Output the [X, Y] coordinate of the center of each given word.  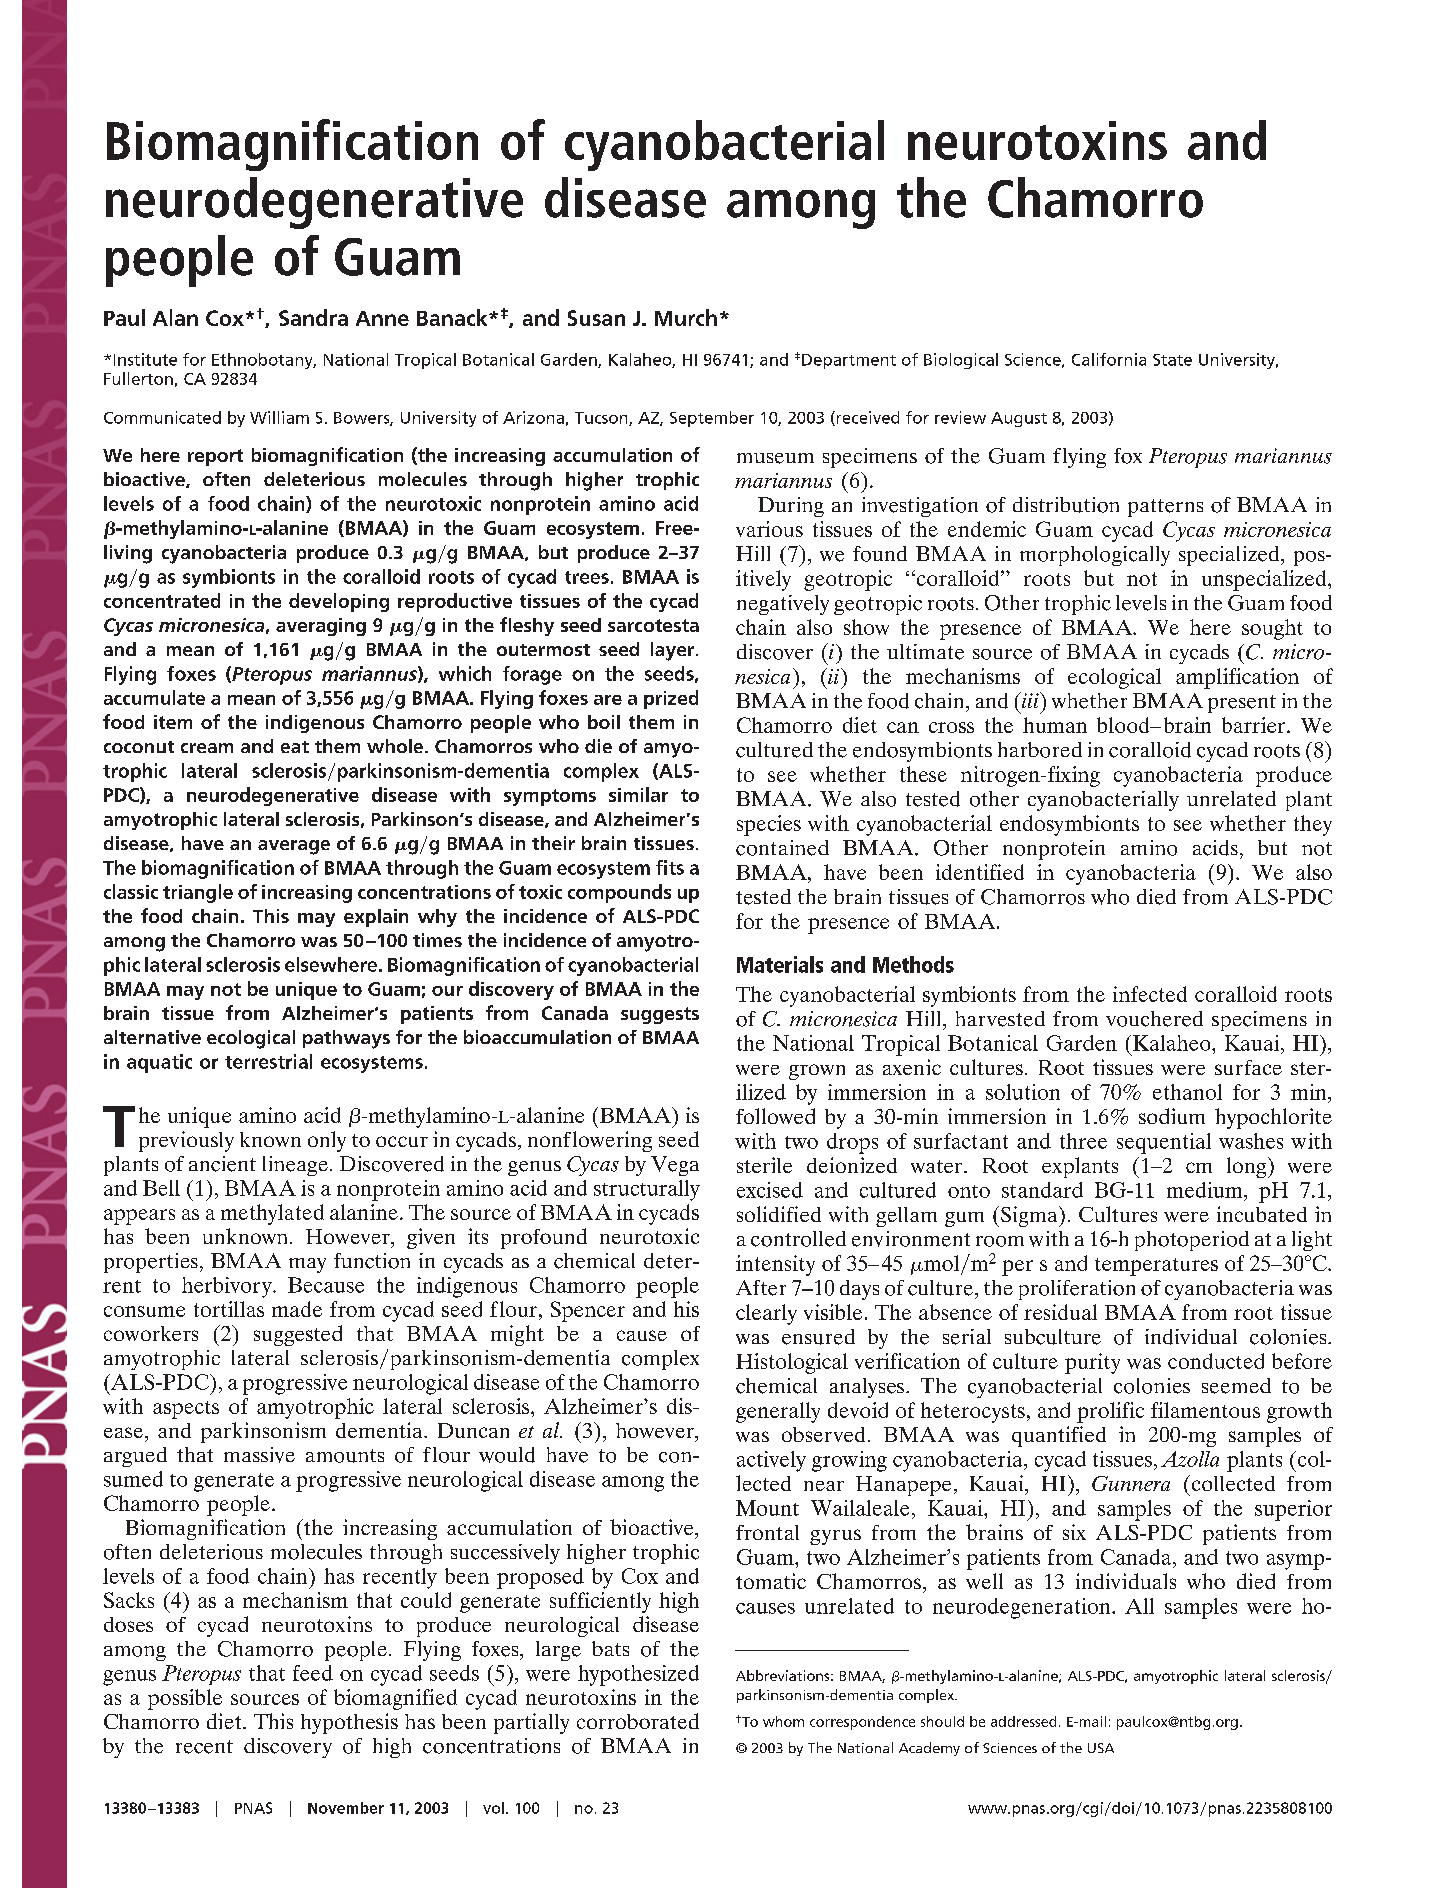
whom [783, 1721]
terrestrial [268, 1061]
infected [1150, 994]
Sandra [313, 317]
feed [313, 1673]
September [712, 419]
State [1172, 360]
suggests [660, 1015]
